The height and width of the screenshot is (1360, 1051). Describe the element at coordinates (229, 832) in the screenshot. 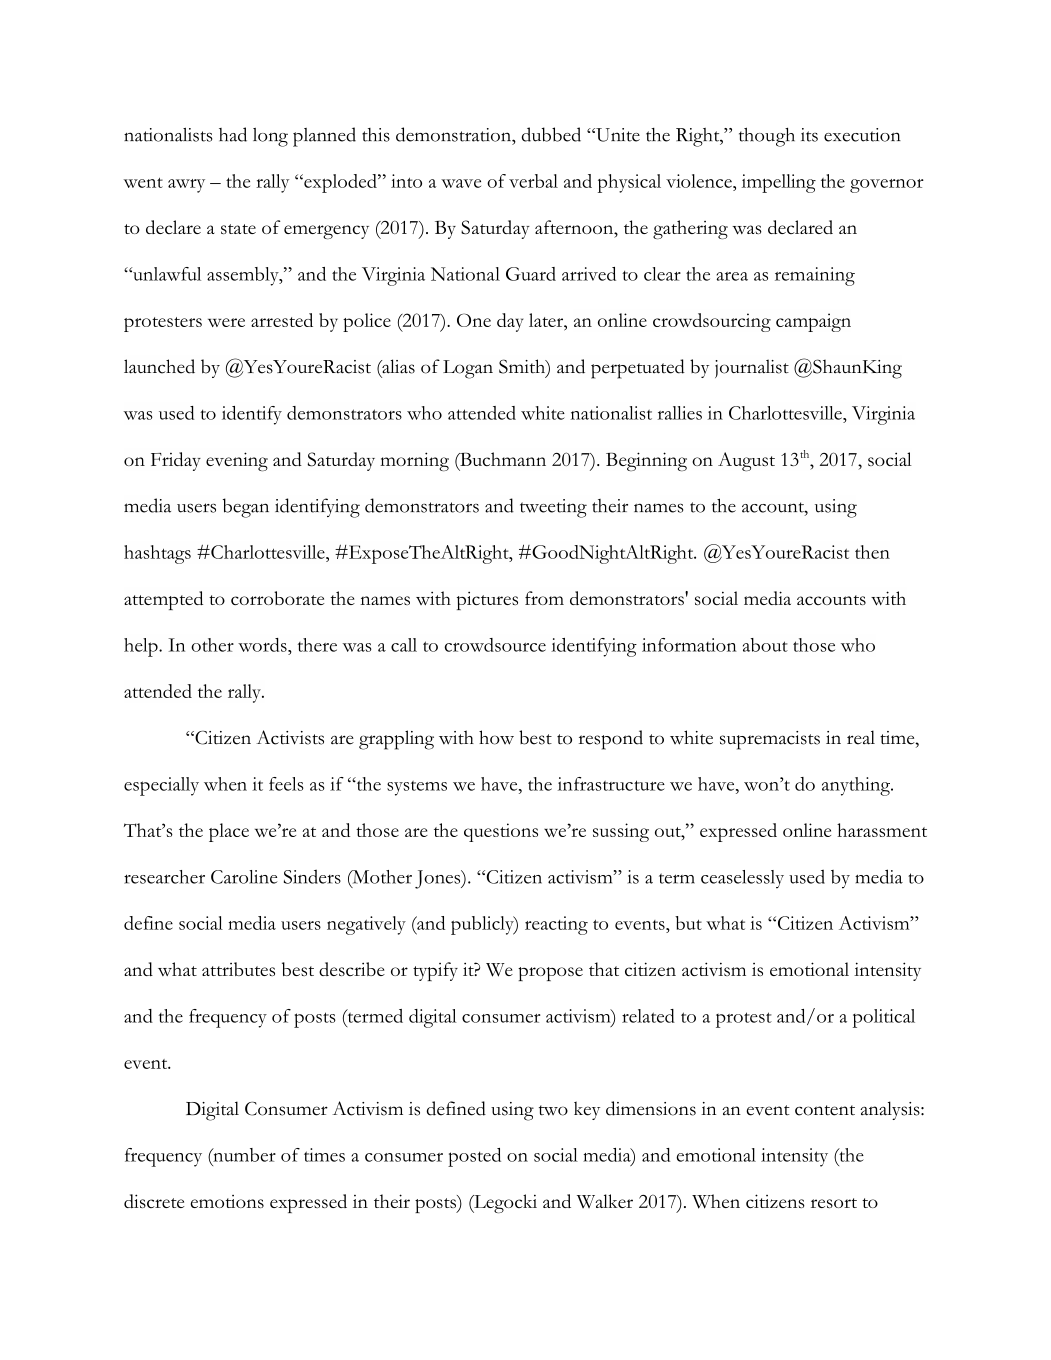

I see `place` at that location.
